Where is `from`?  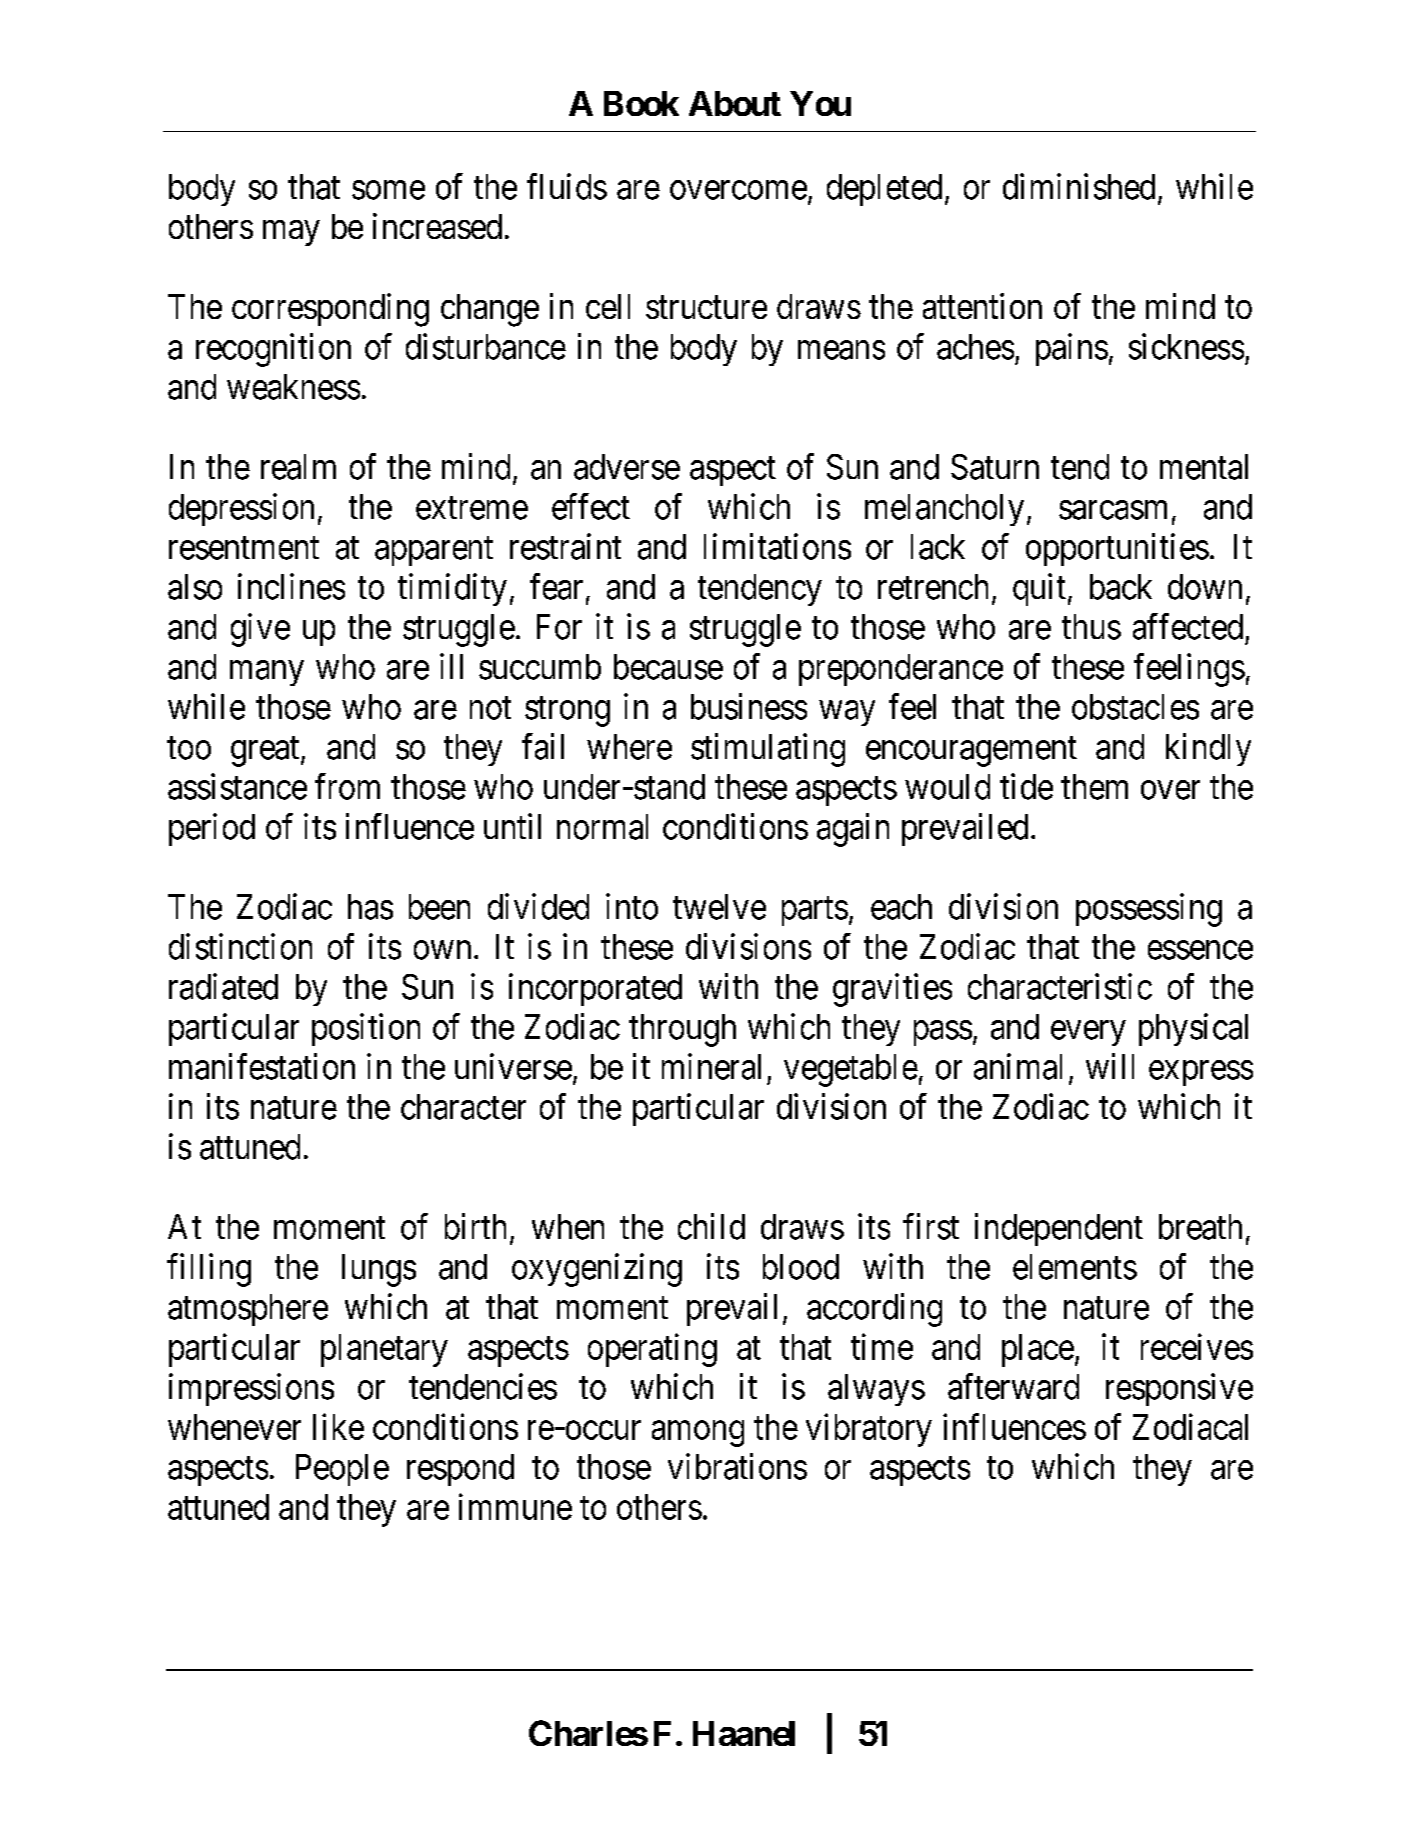 from is located at coordinates (347, 786).
